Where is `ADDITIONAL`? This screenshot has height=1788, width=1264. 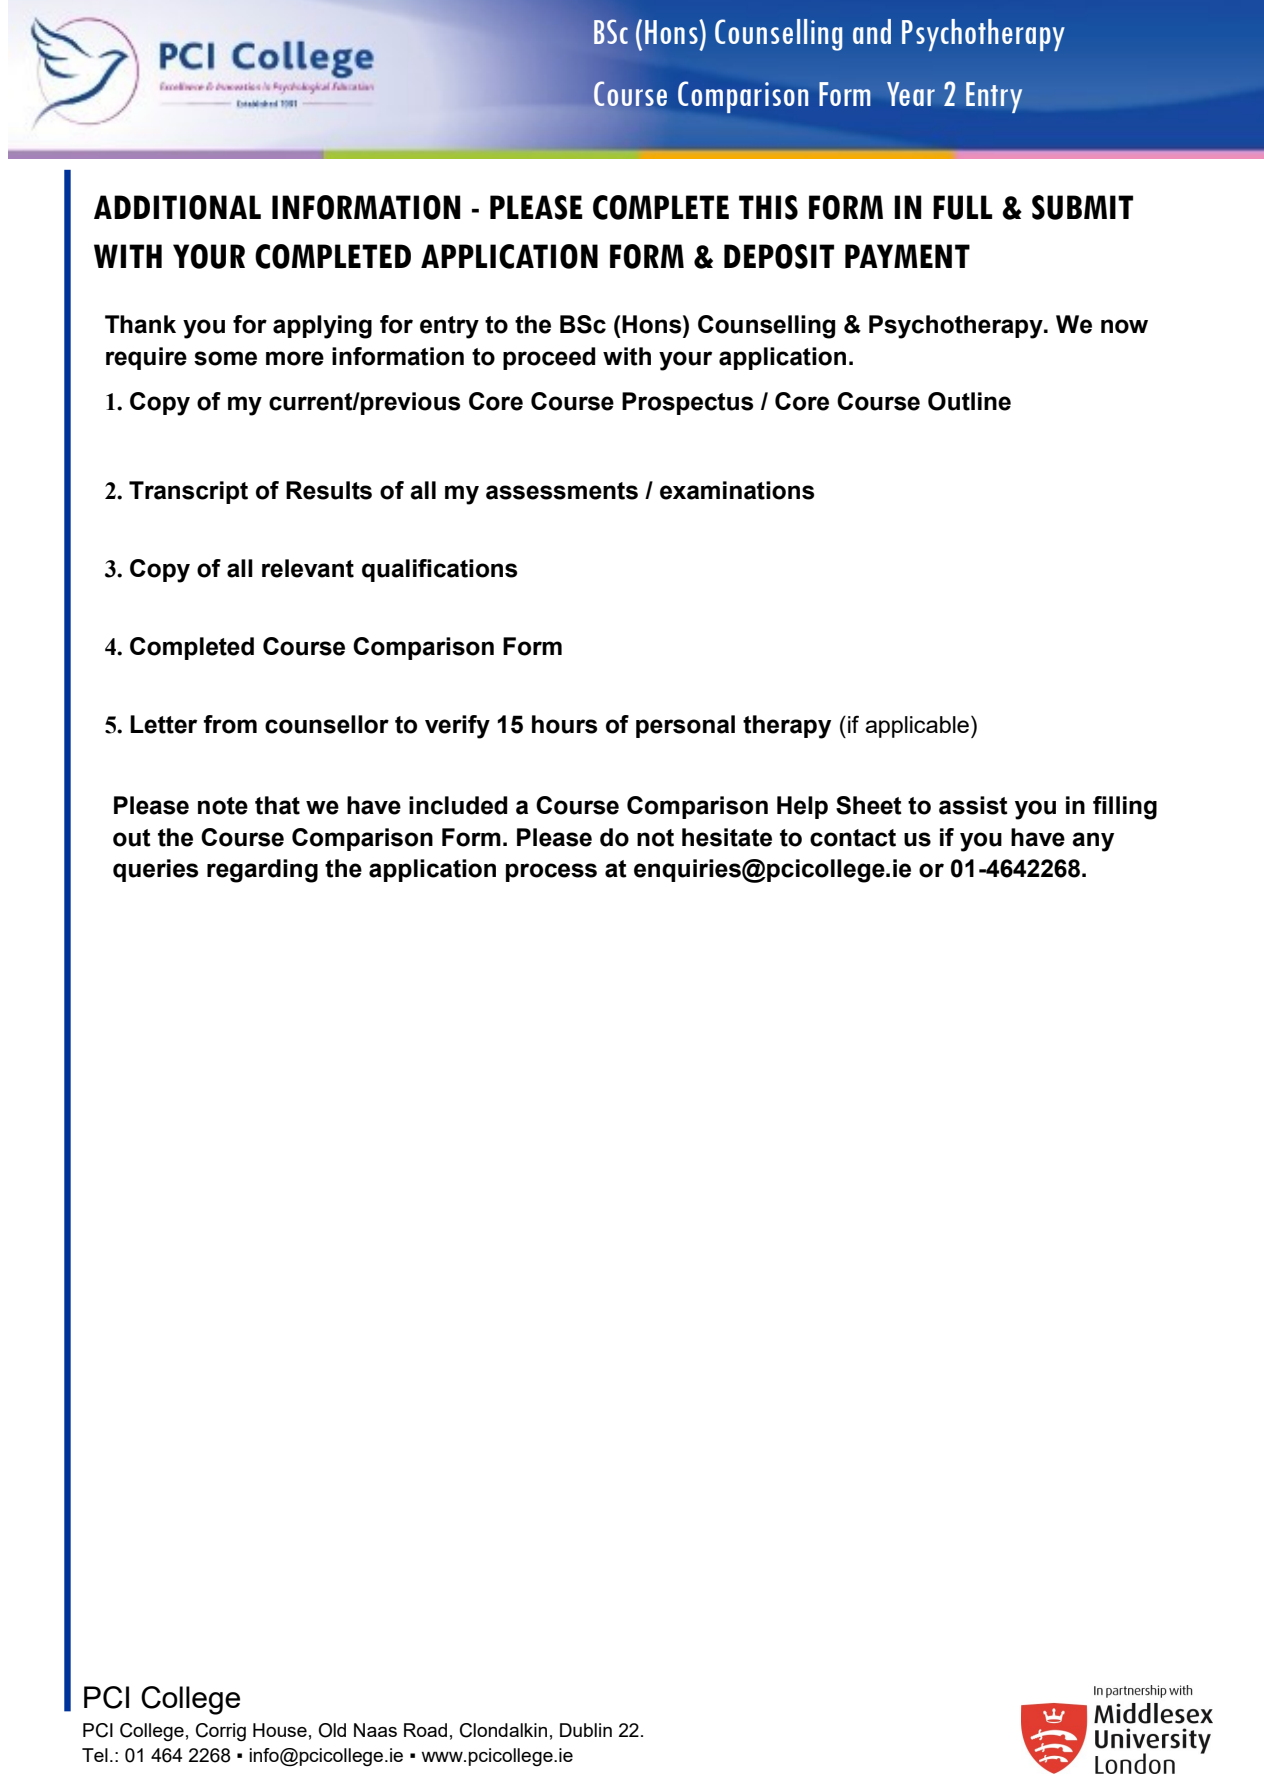
ADDITIONAL is located at coordinates (177, 207).
